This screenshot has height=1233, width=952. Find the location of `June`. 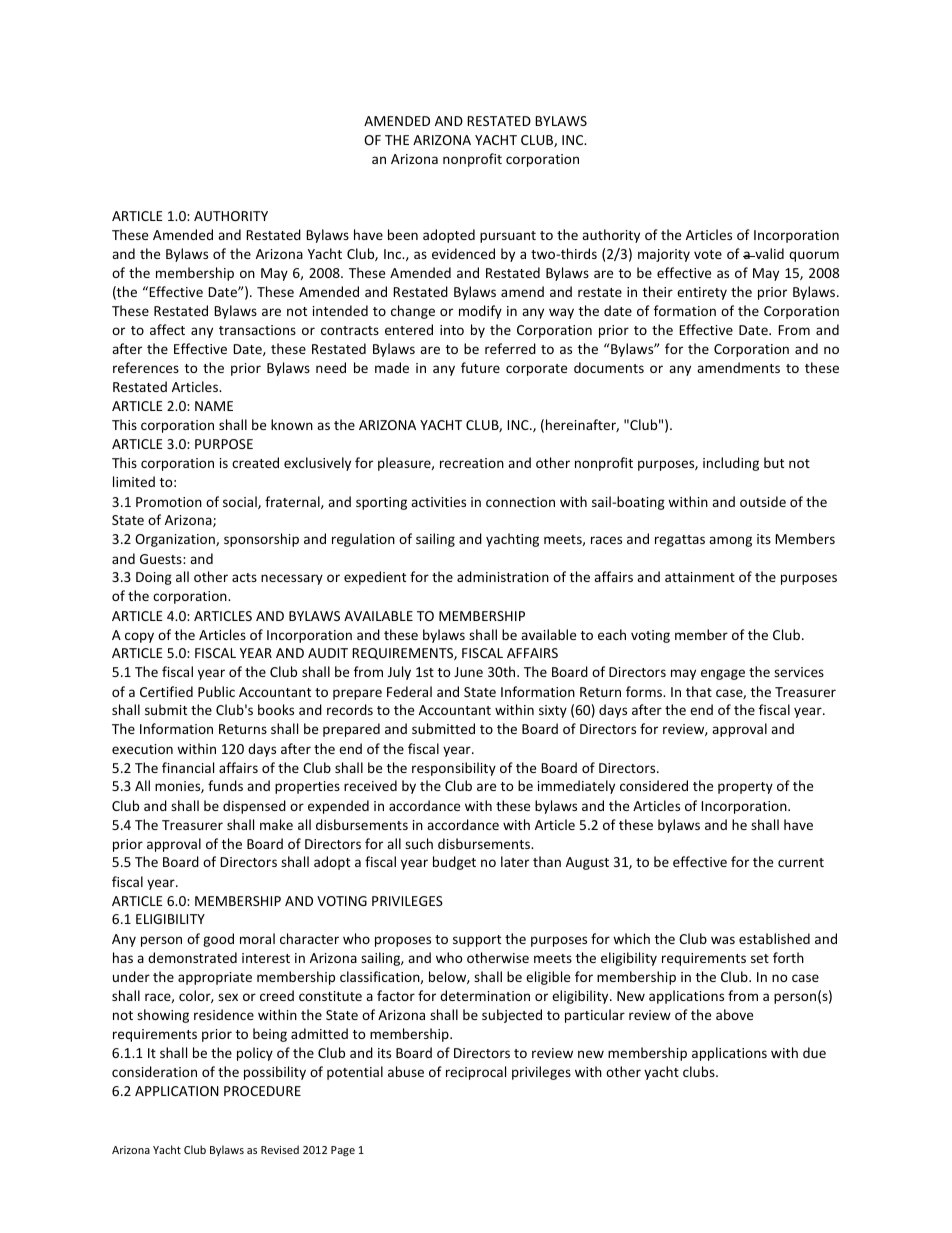

June is located at coordinates (468, 672).
